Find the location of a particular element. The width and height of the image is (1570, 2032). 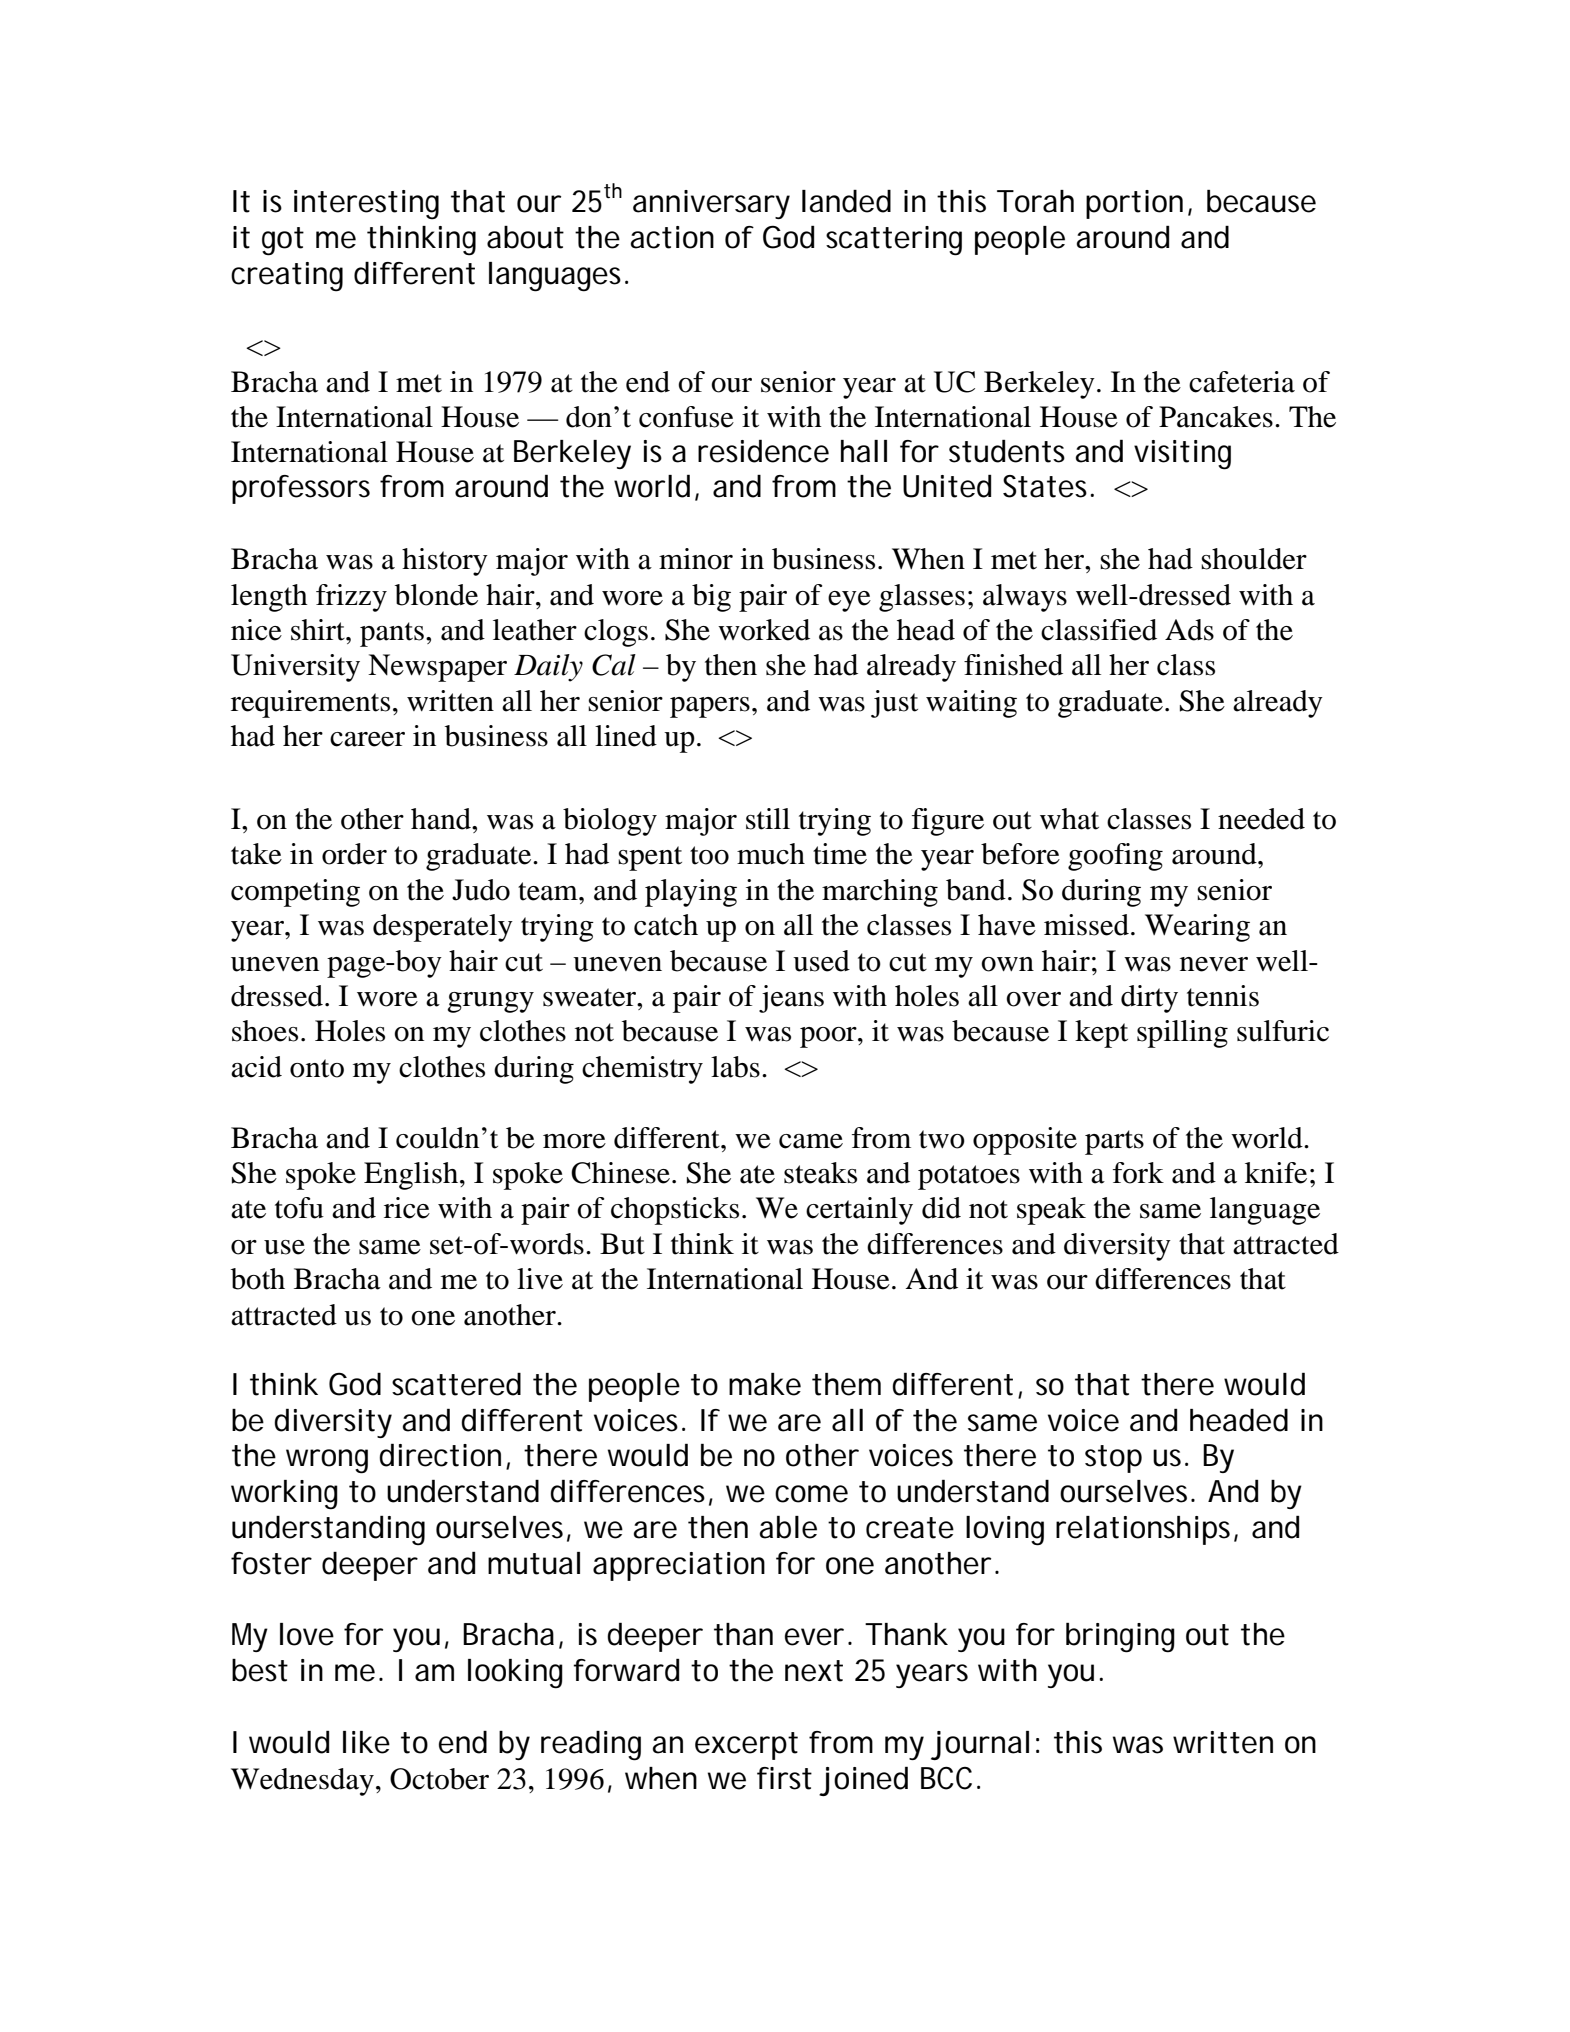

spilling is located at coordinates (1182, 1034).
